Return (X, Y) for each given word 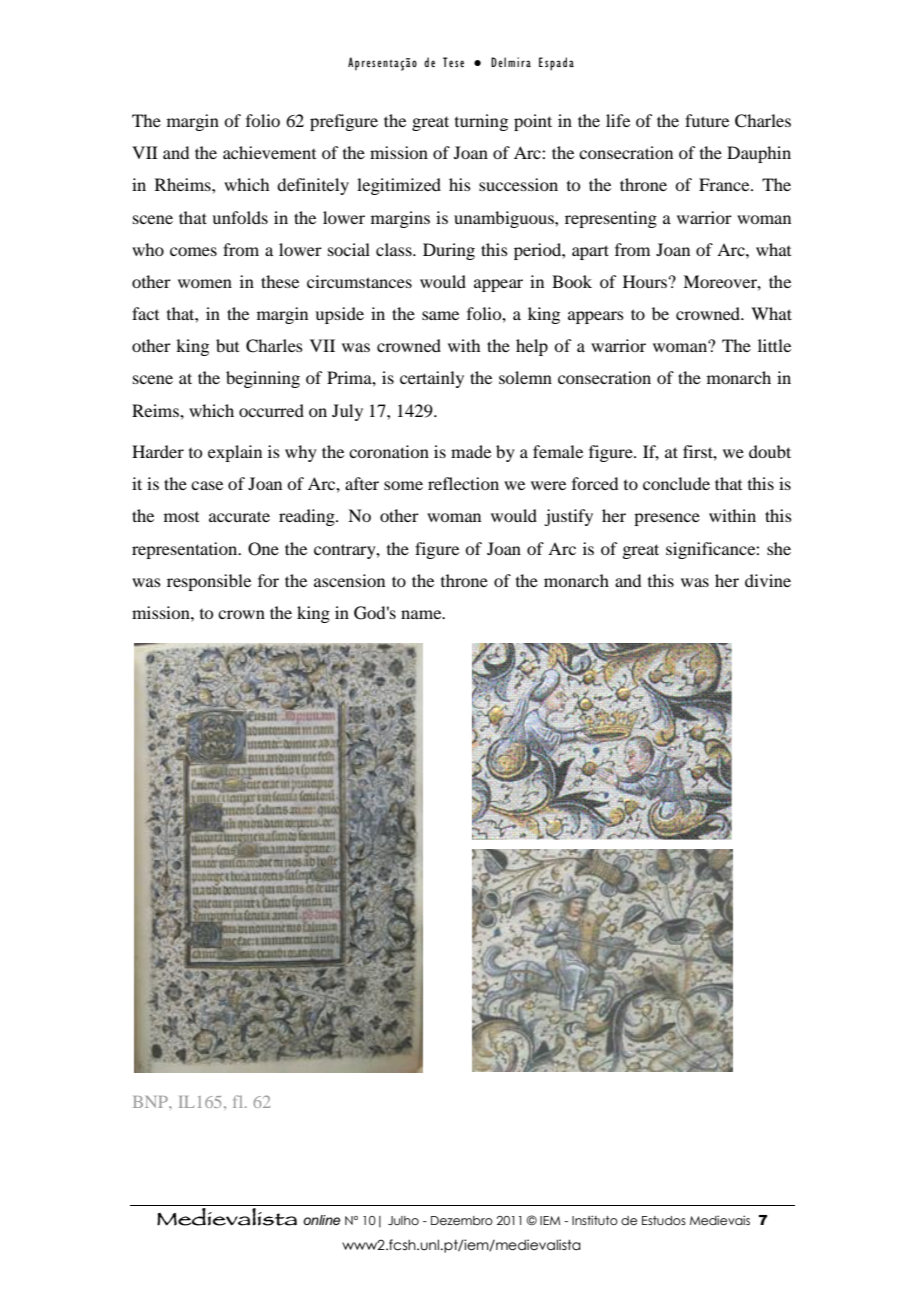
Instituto (595, 1220)
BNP (151, 1102)
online (321, 1220)
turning (481, 122)
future (707, 120)
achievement (269, 152)
